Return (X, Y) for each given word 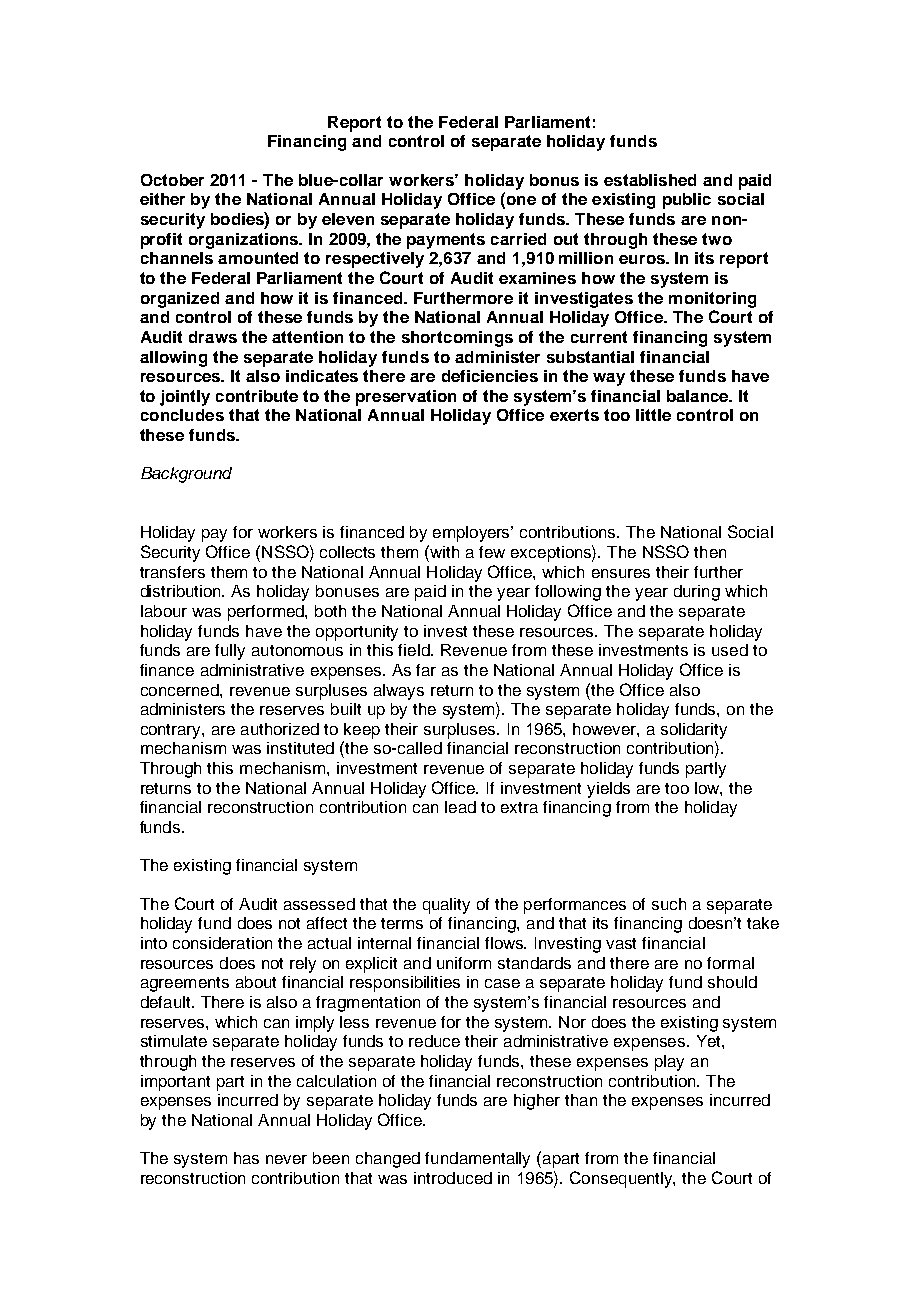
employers (473, 534)
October (172, 180)
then (710, 552)
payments (446, 241)
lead (460, 807)
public (687, 201)
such (669, 904)
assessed (319, 904)
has (246, 1158)
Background (186, 475)
